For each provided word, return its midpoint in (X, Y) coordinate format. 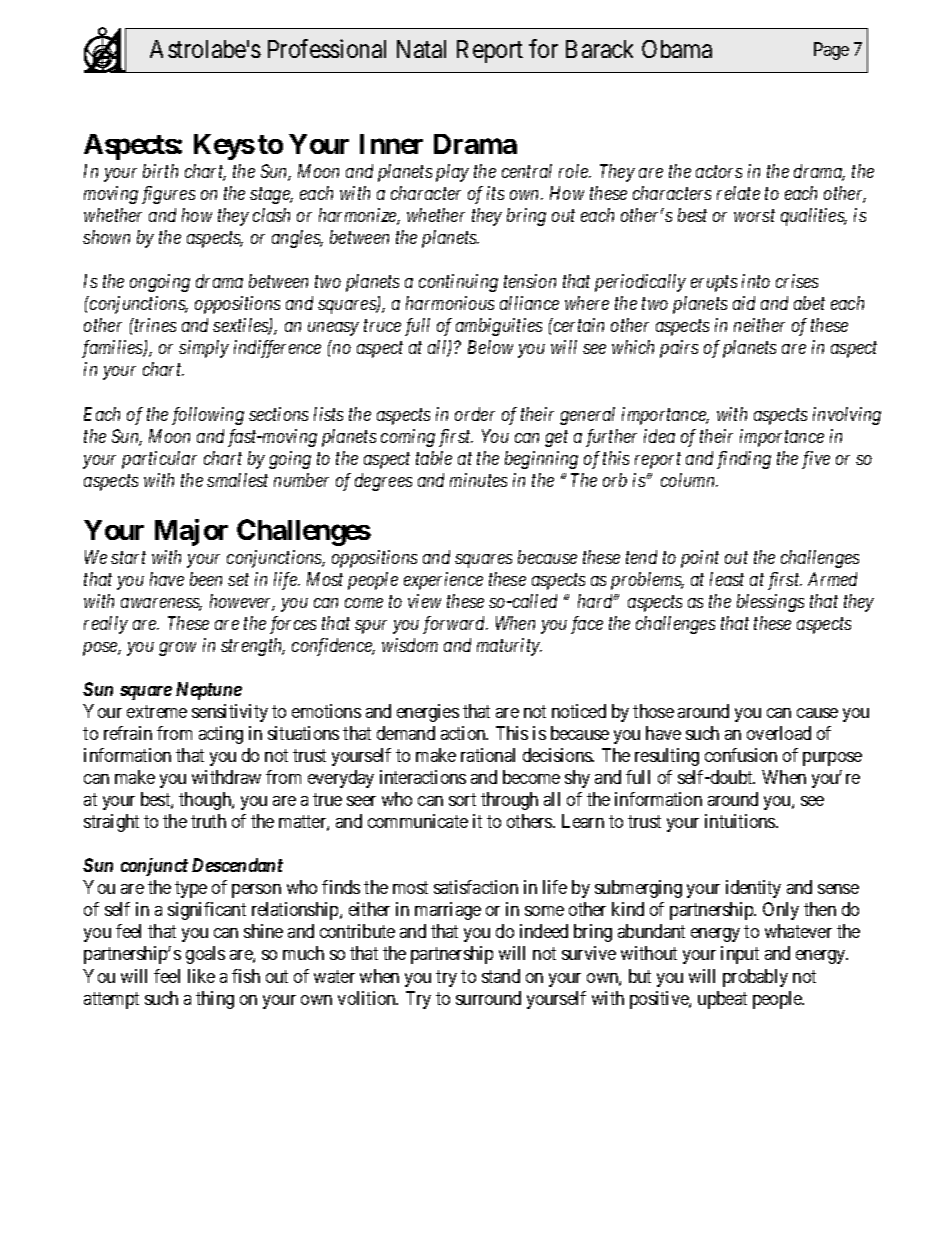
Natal (421, 49)
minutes (478, 480)
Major (191, 532)
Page (831, 51)
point (700, 559)
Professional (327, 48)
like (201, 976)
